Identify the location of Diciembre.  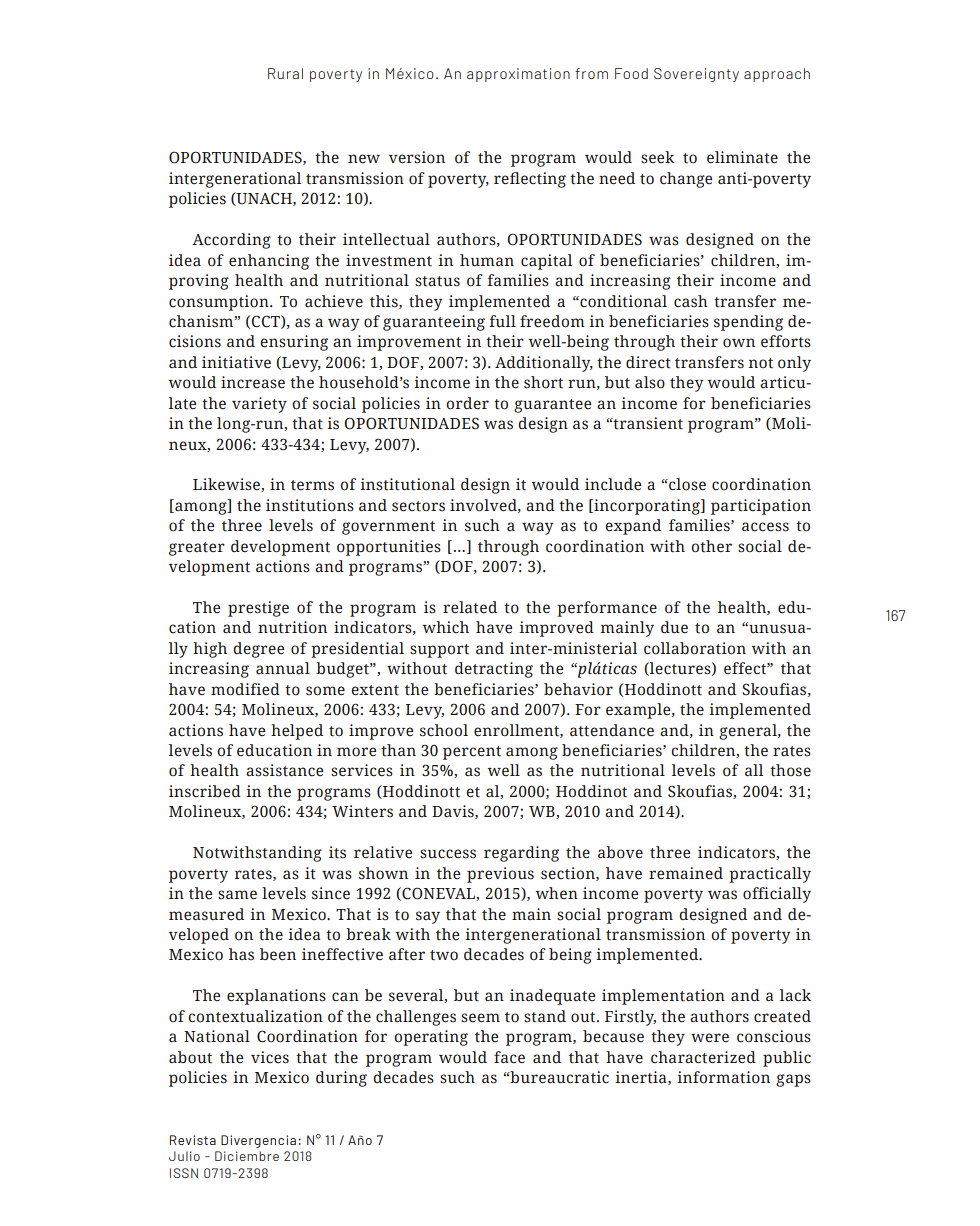
(247, 1156).
